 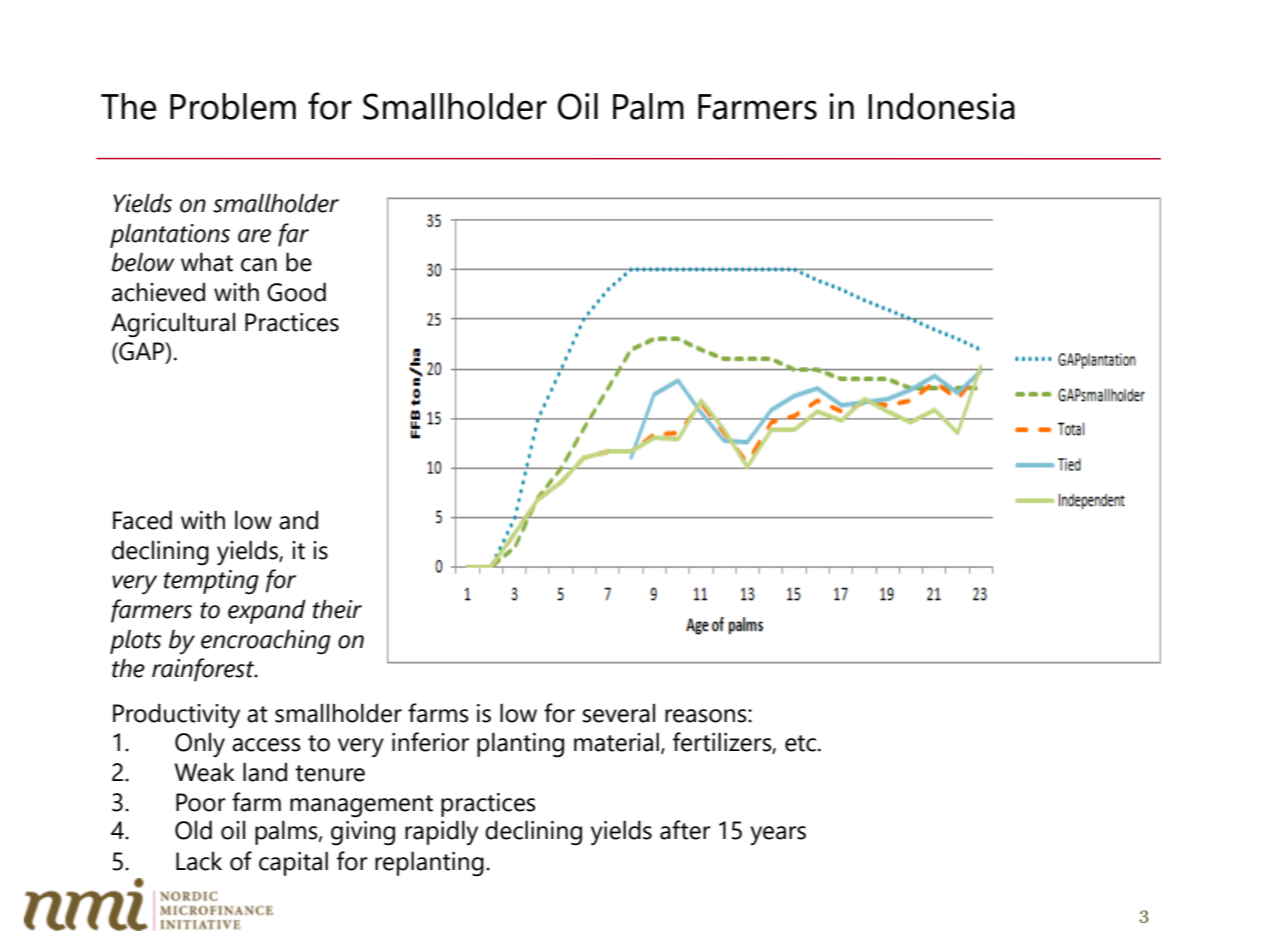 I want to click on expand, so click(x=267, y=611).
